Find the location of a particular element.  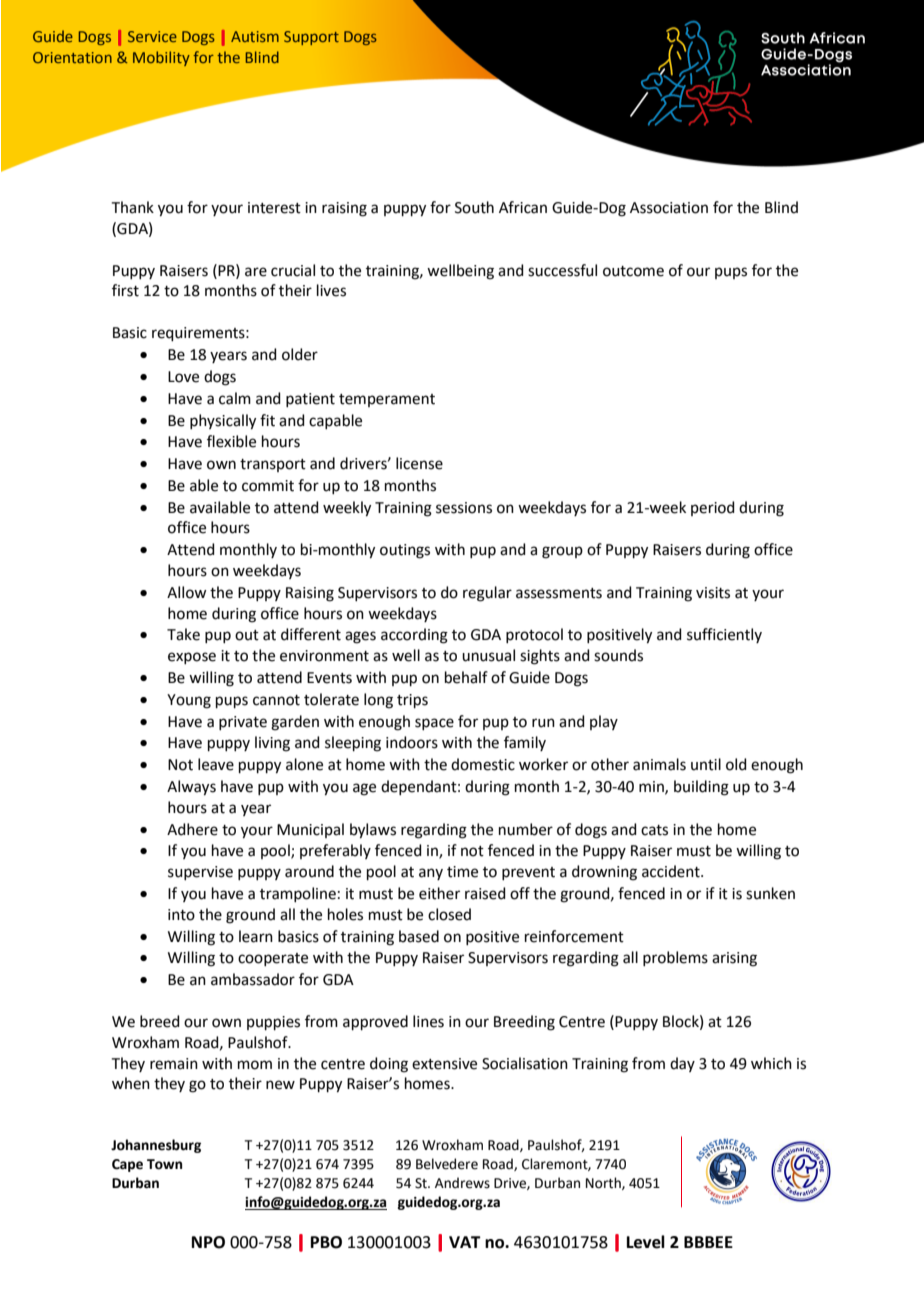

into is located at coordinates (181, 915).
